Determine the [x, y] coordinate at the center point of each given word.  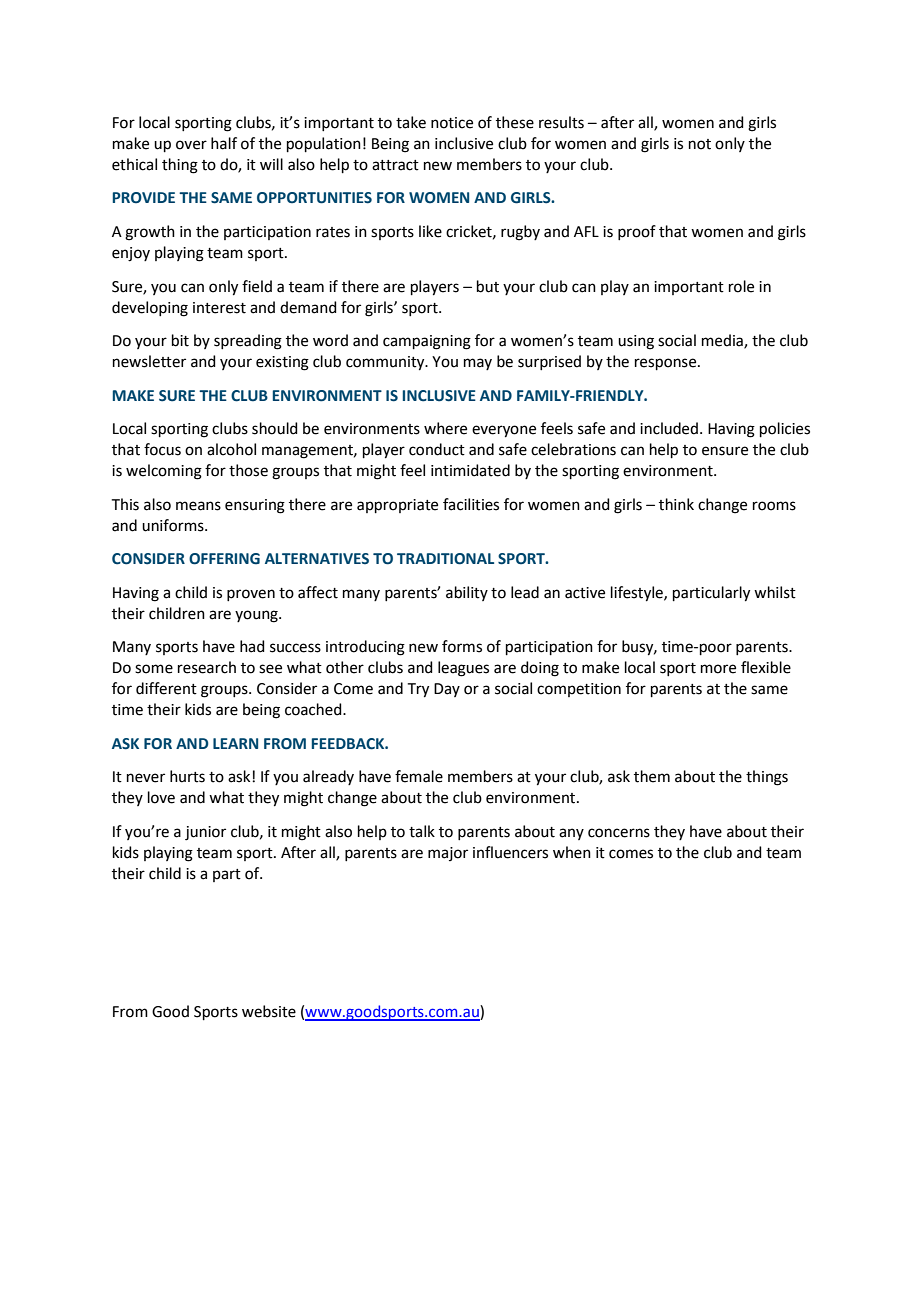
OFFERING [224, 559]
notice [452, 123]
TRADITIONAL [445, 559]
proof [637, 232]
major [448, 854]
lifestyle [638, 594]
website [269, 1011]
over [191, 145]
